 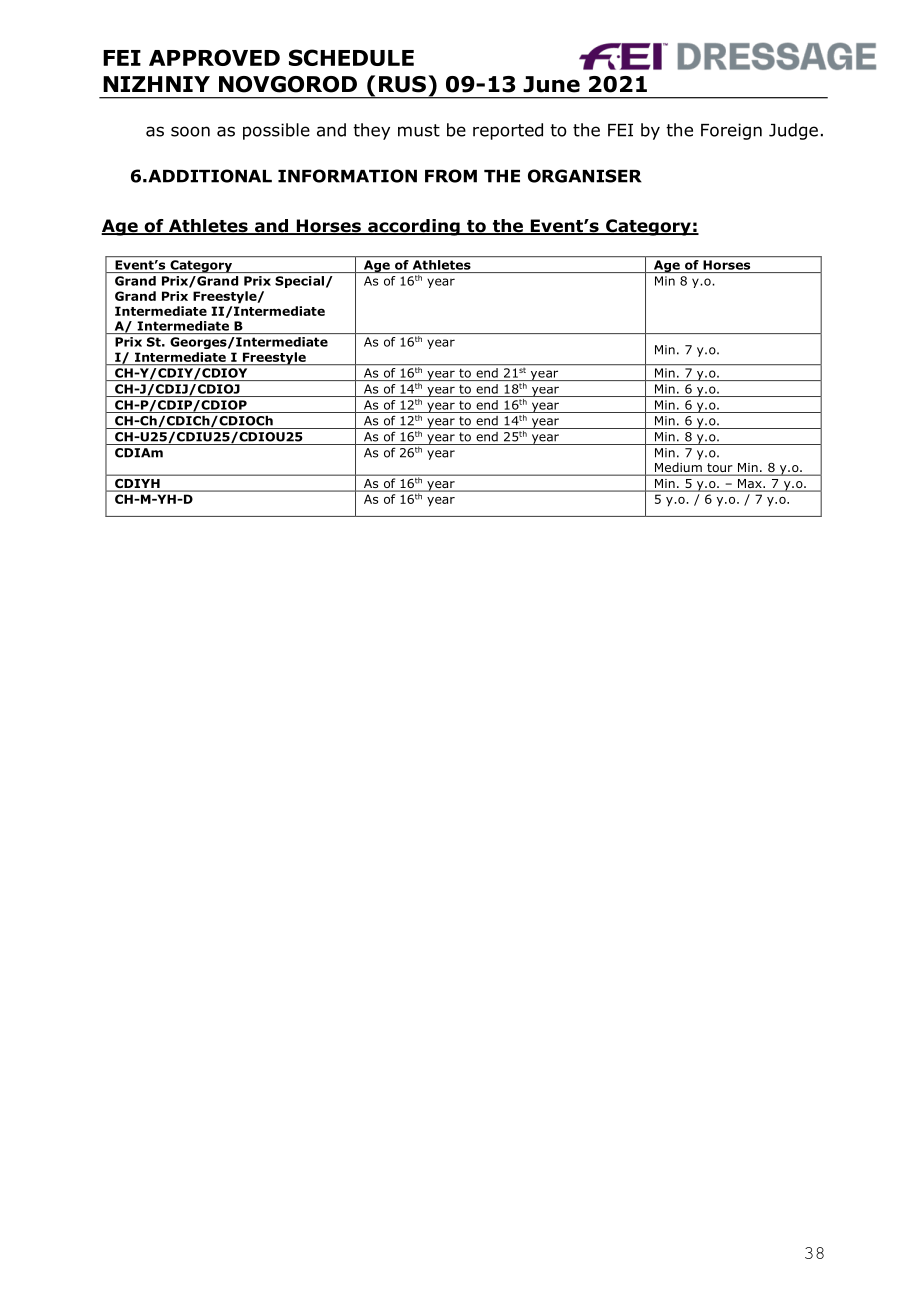 What do you see at coordinates (793, 131) in the screenshot?
I see `Judge` at bounding box center [793, 131].
